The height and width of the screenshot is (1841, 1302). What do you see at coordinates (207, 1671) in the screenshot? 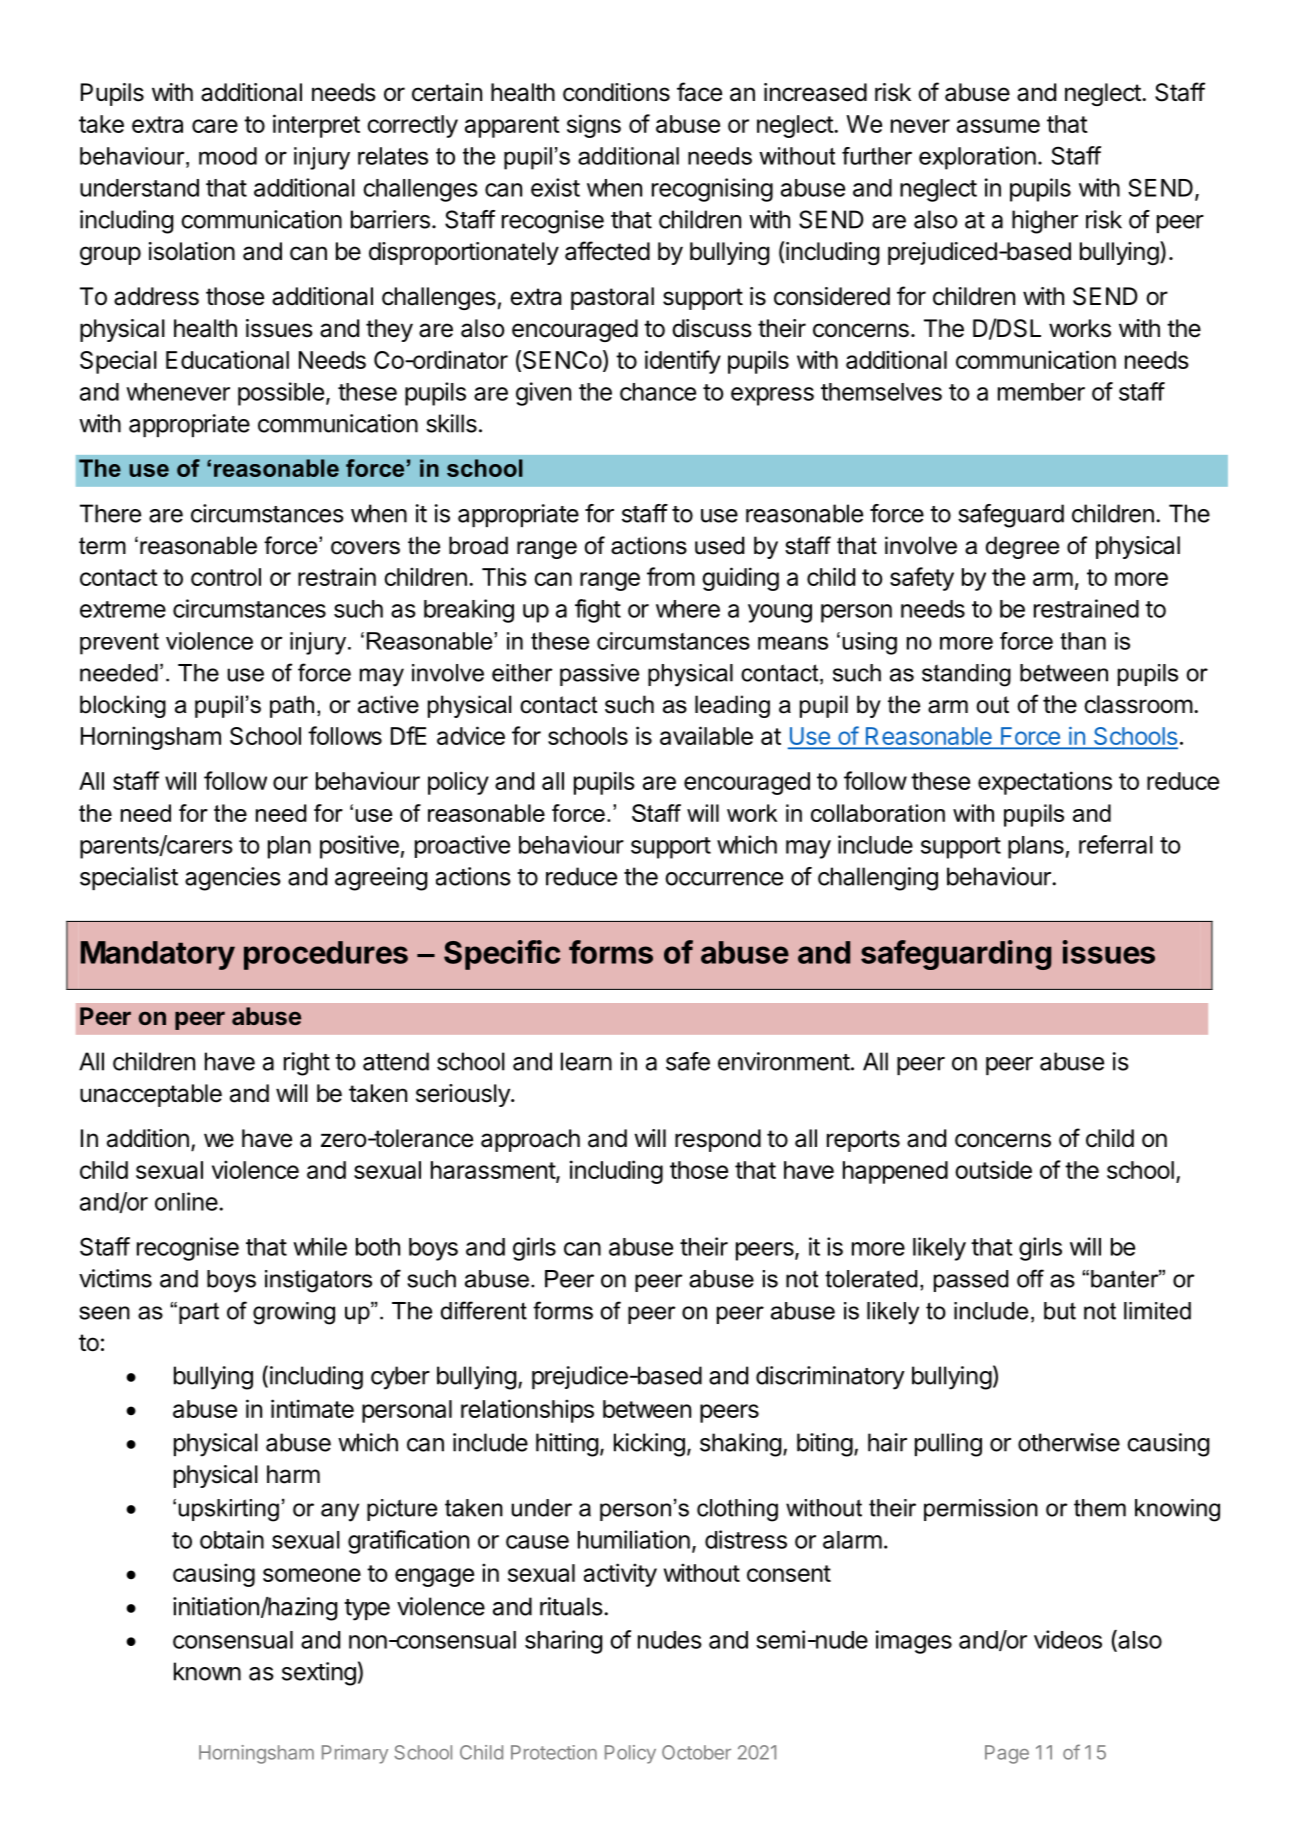
I see `known` at bounding box center [207, 1671].
